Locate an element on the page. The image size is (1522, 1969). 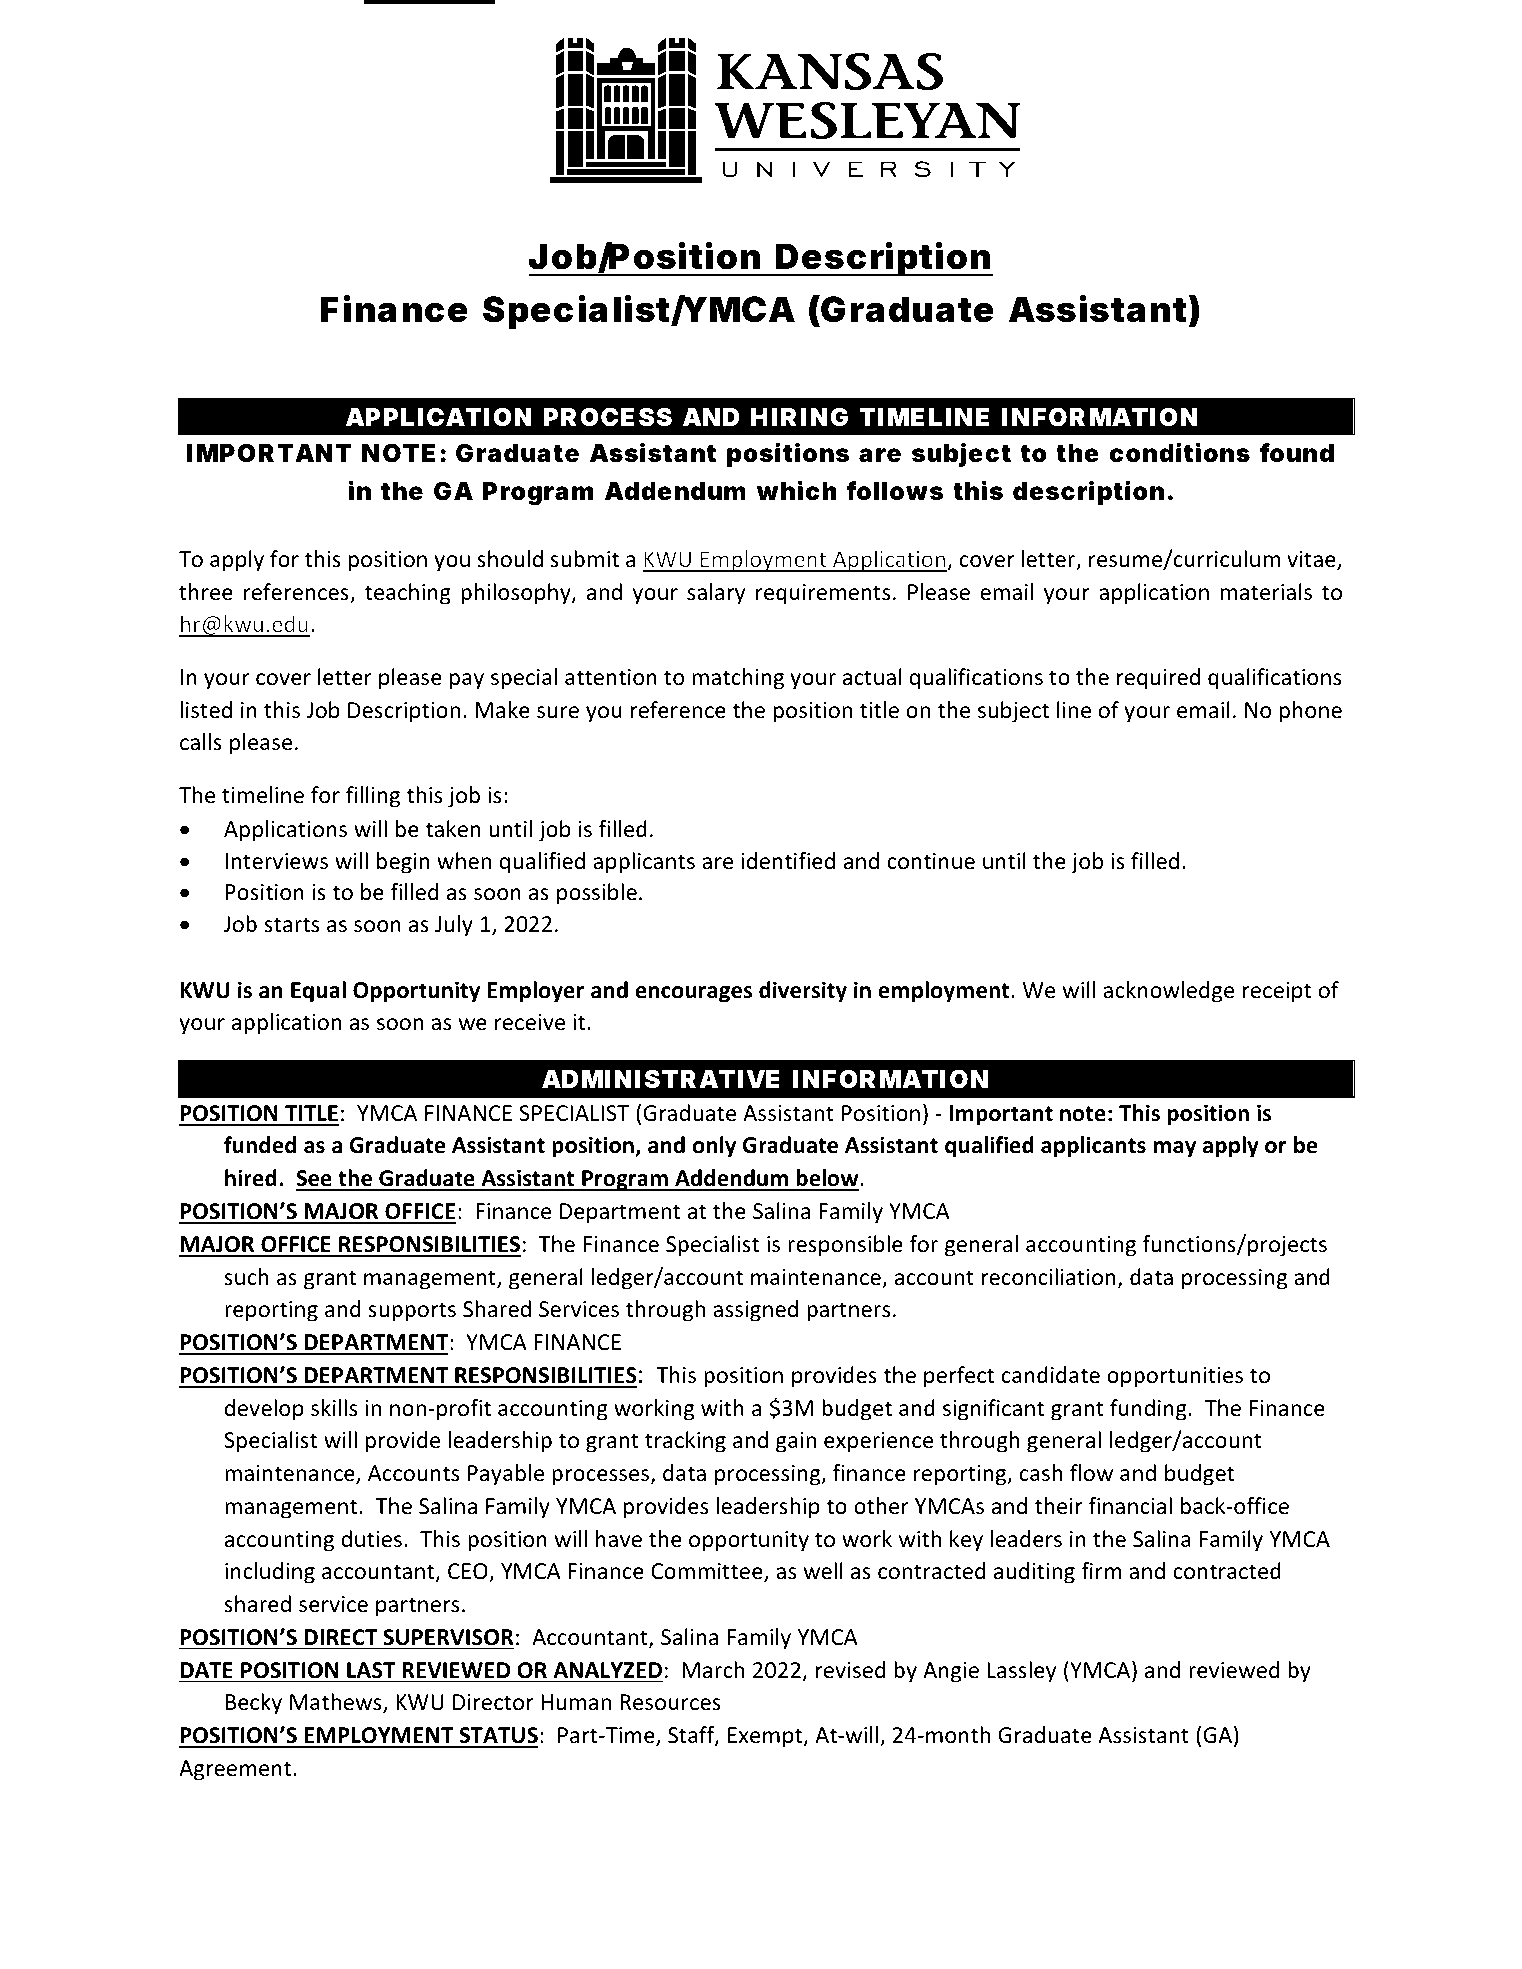
funded is located at coordinates (260, 1145).
